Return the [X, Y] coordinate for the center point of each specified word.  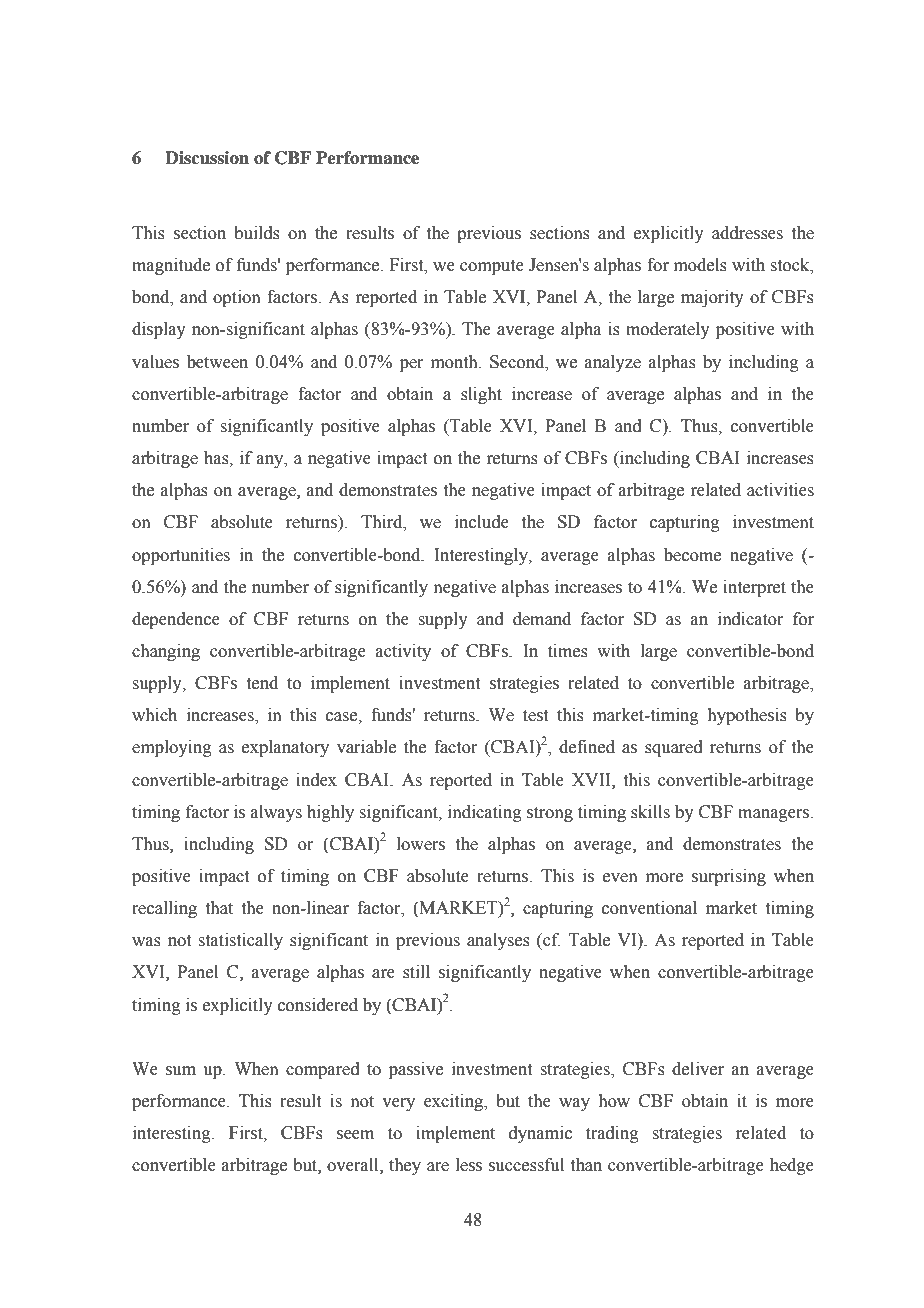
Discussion [207, 158]
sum [181, 1071]
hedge [792, 1166]
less [469, 1165]
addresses [747, 233]
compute [492, 267]
